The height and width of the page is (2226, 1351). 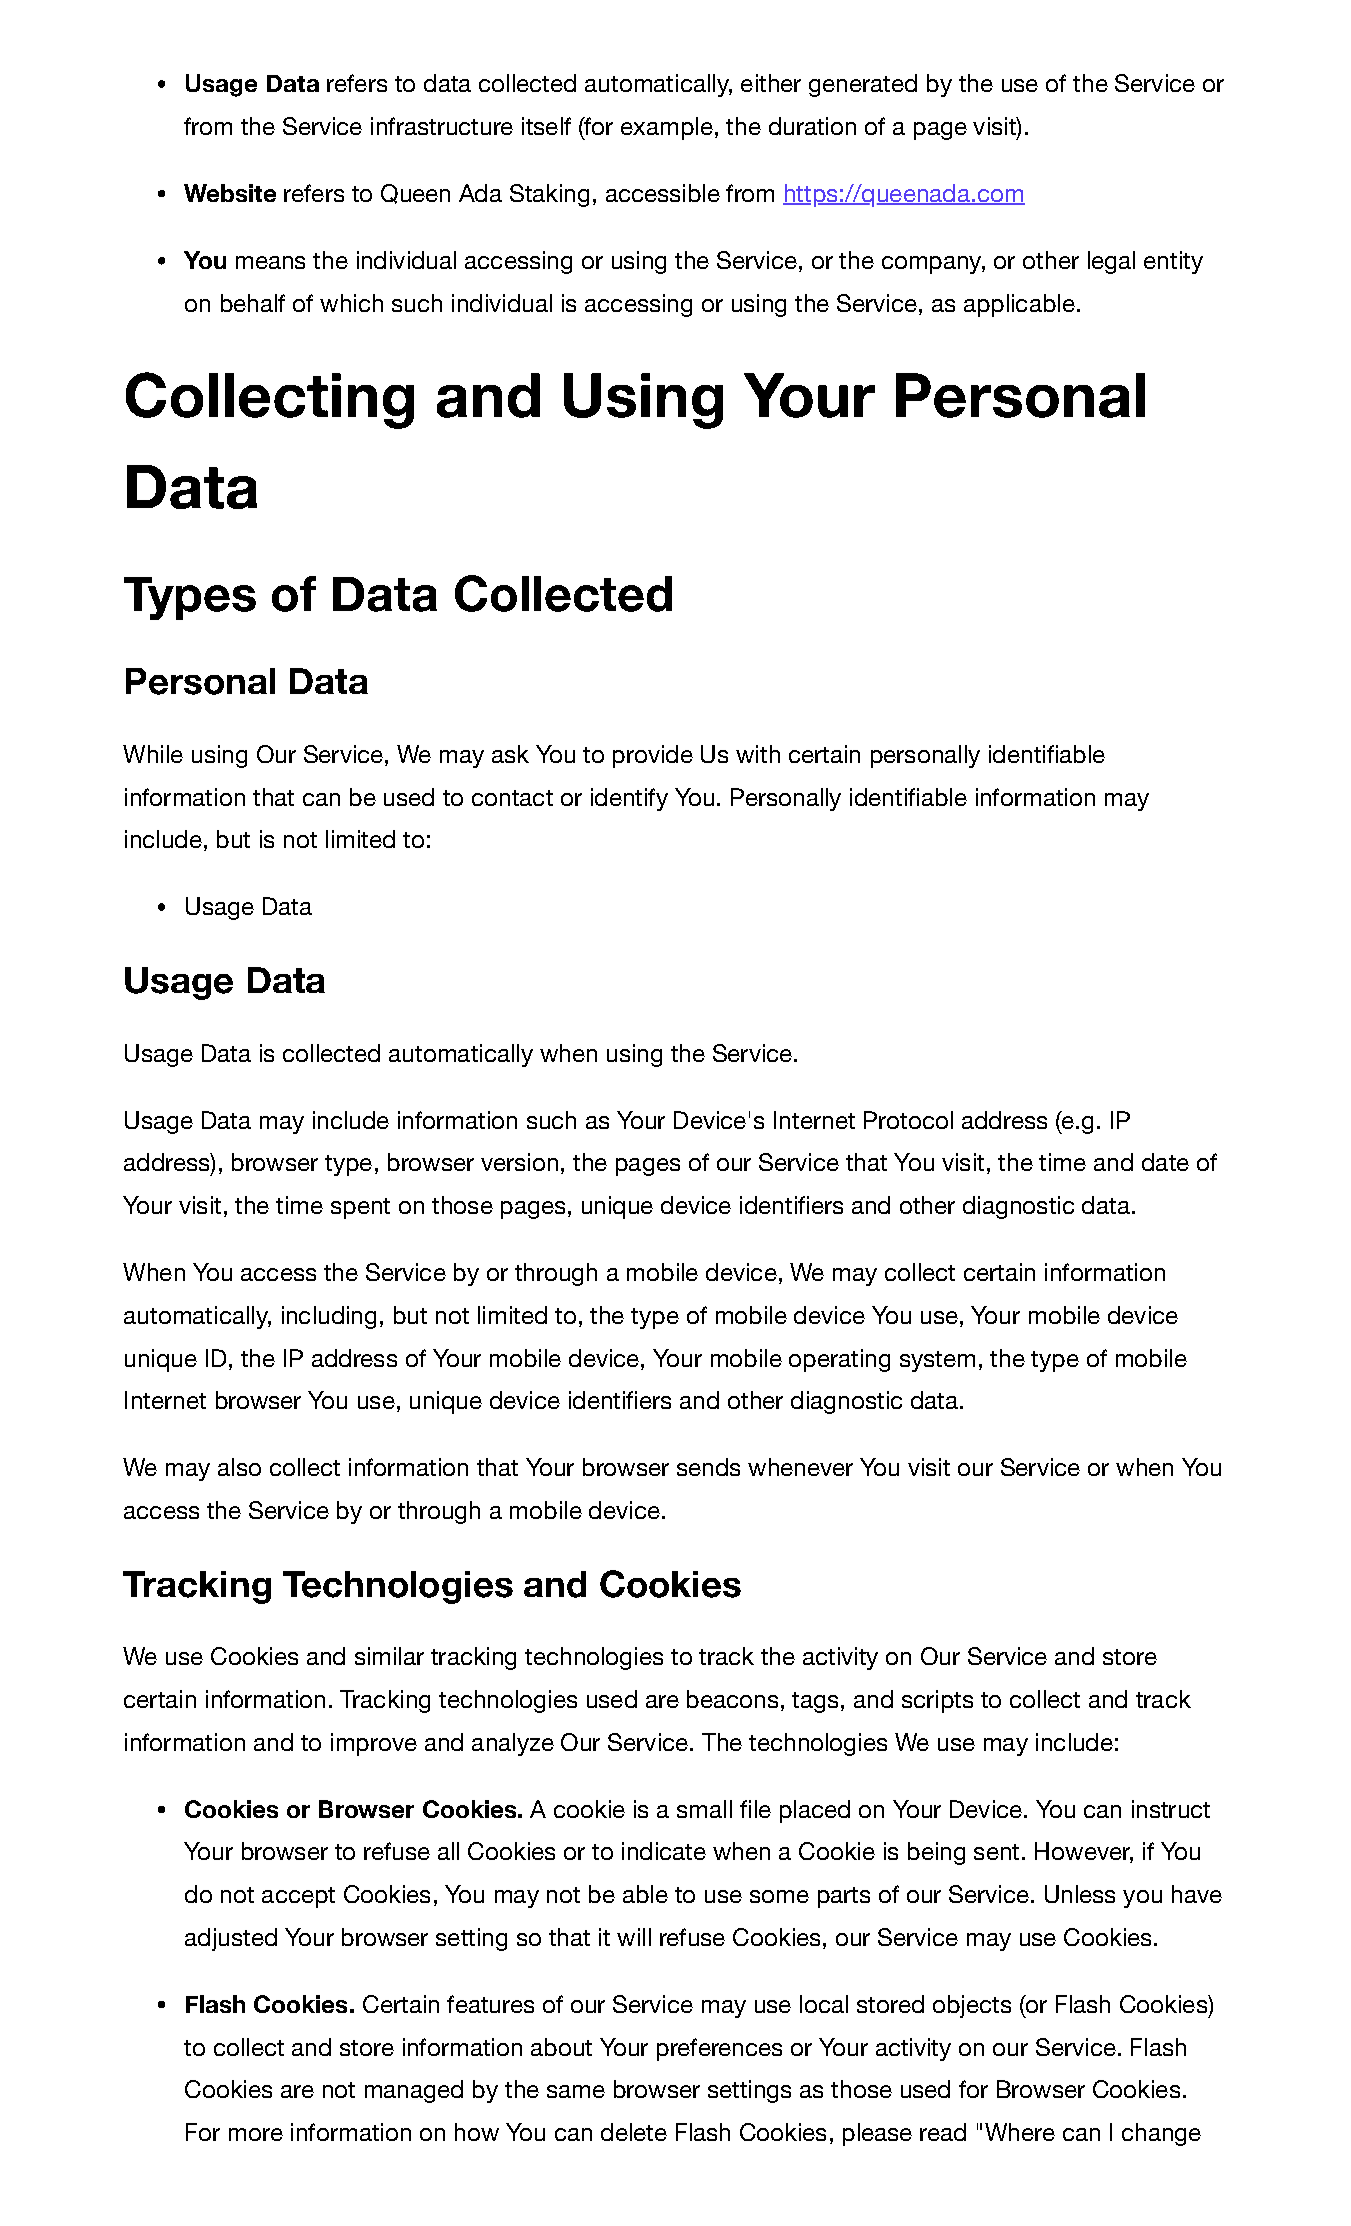 What do you see at coordinates (653, 756) in the page?
I see `provide` at bounding box center [653, 756].
